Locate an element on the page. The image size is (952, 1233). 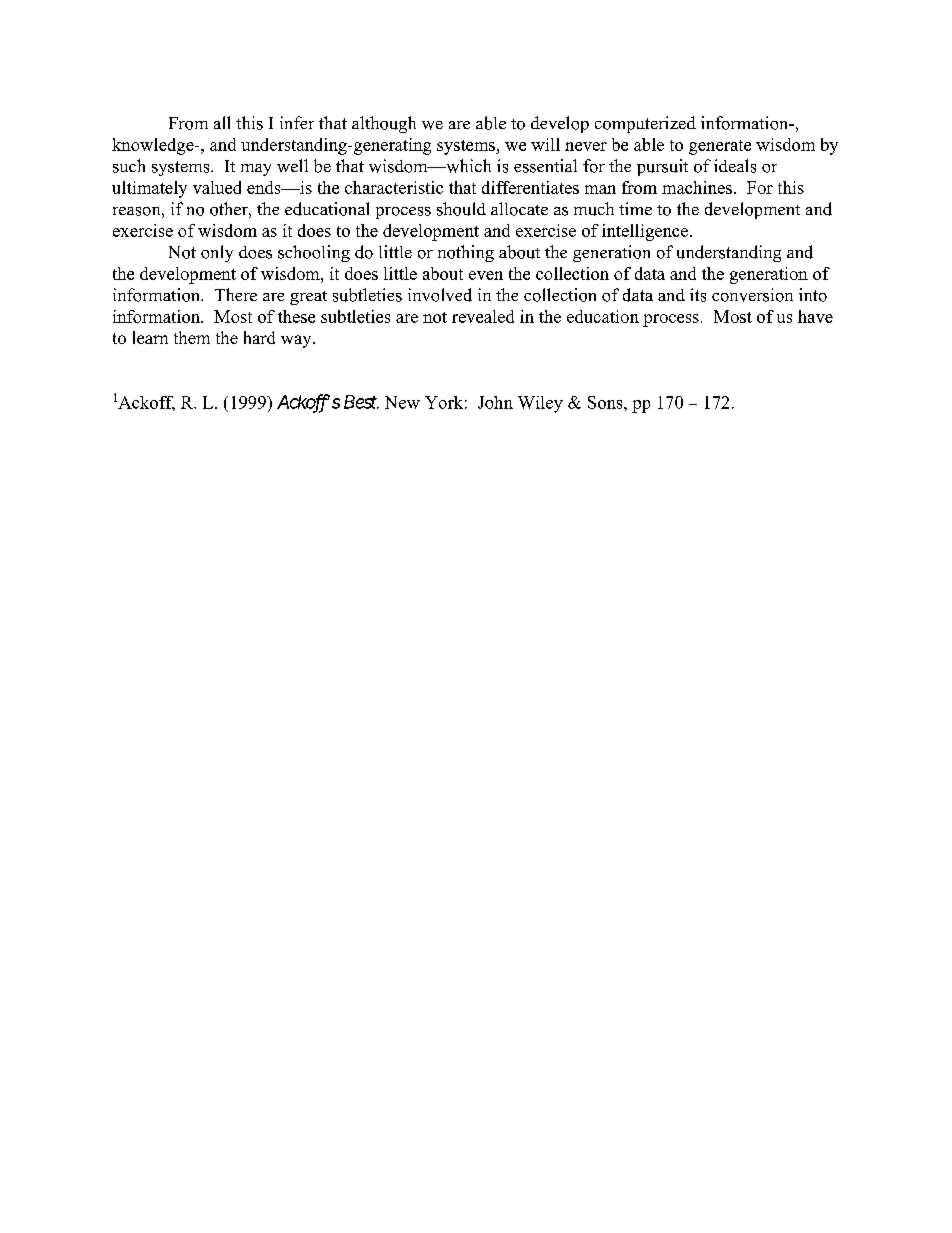
John is located at coordinates (495, 402).
